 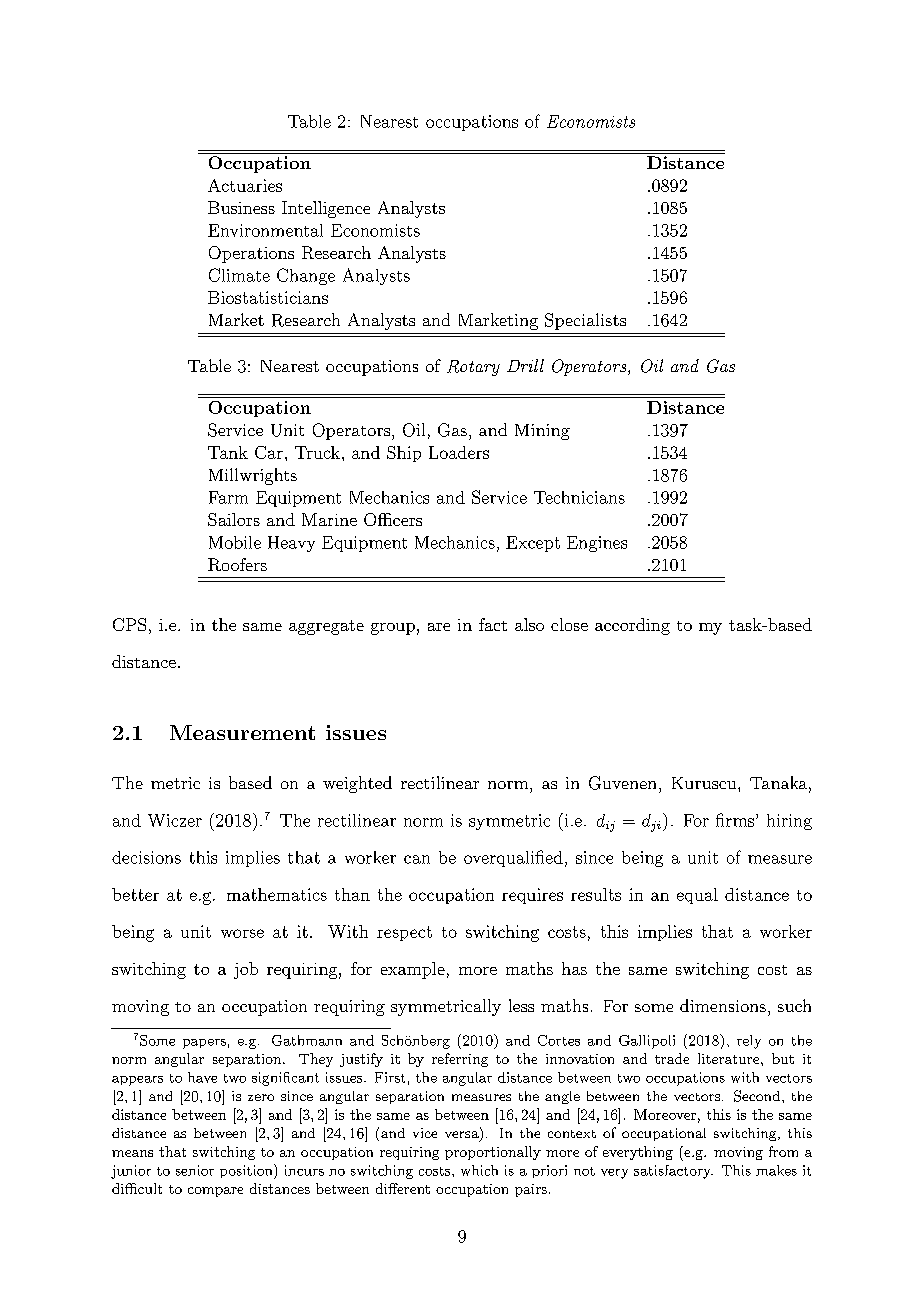 I want to click on senior, so click(x=195, y=1170).
